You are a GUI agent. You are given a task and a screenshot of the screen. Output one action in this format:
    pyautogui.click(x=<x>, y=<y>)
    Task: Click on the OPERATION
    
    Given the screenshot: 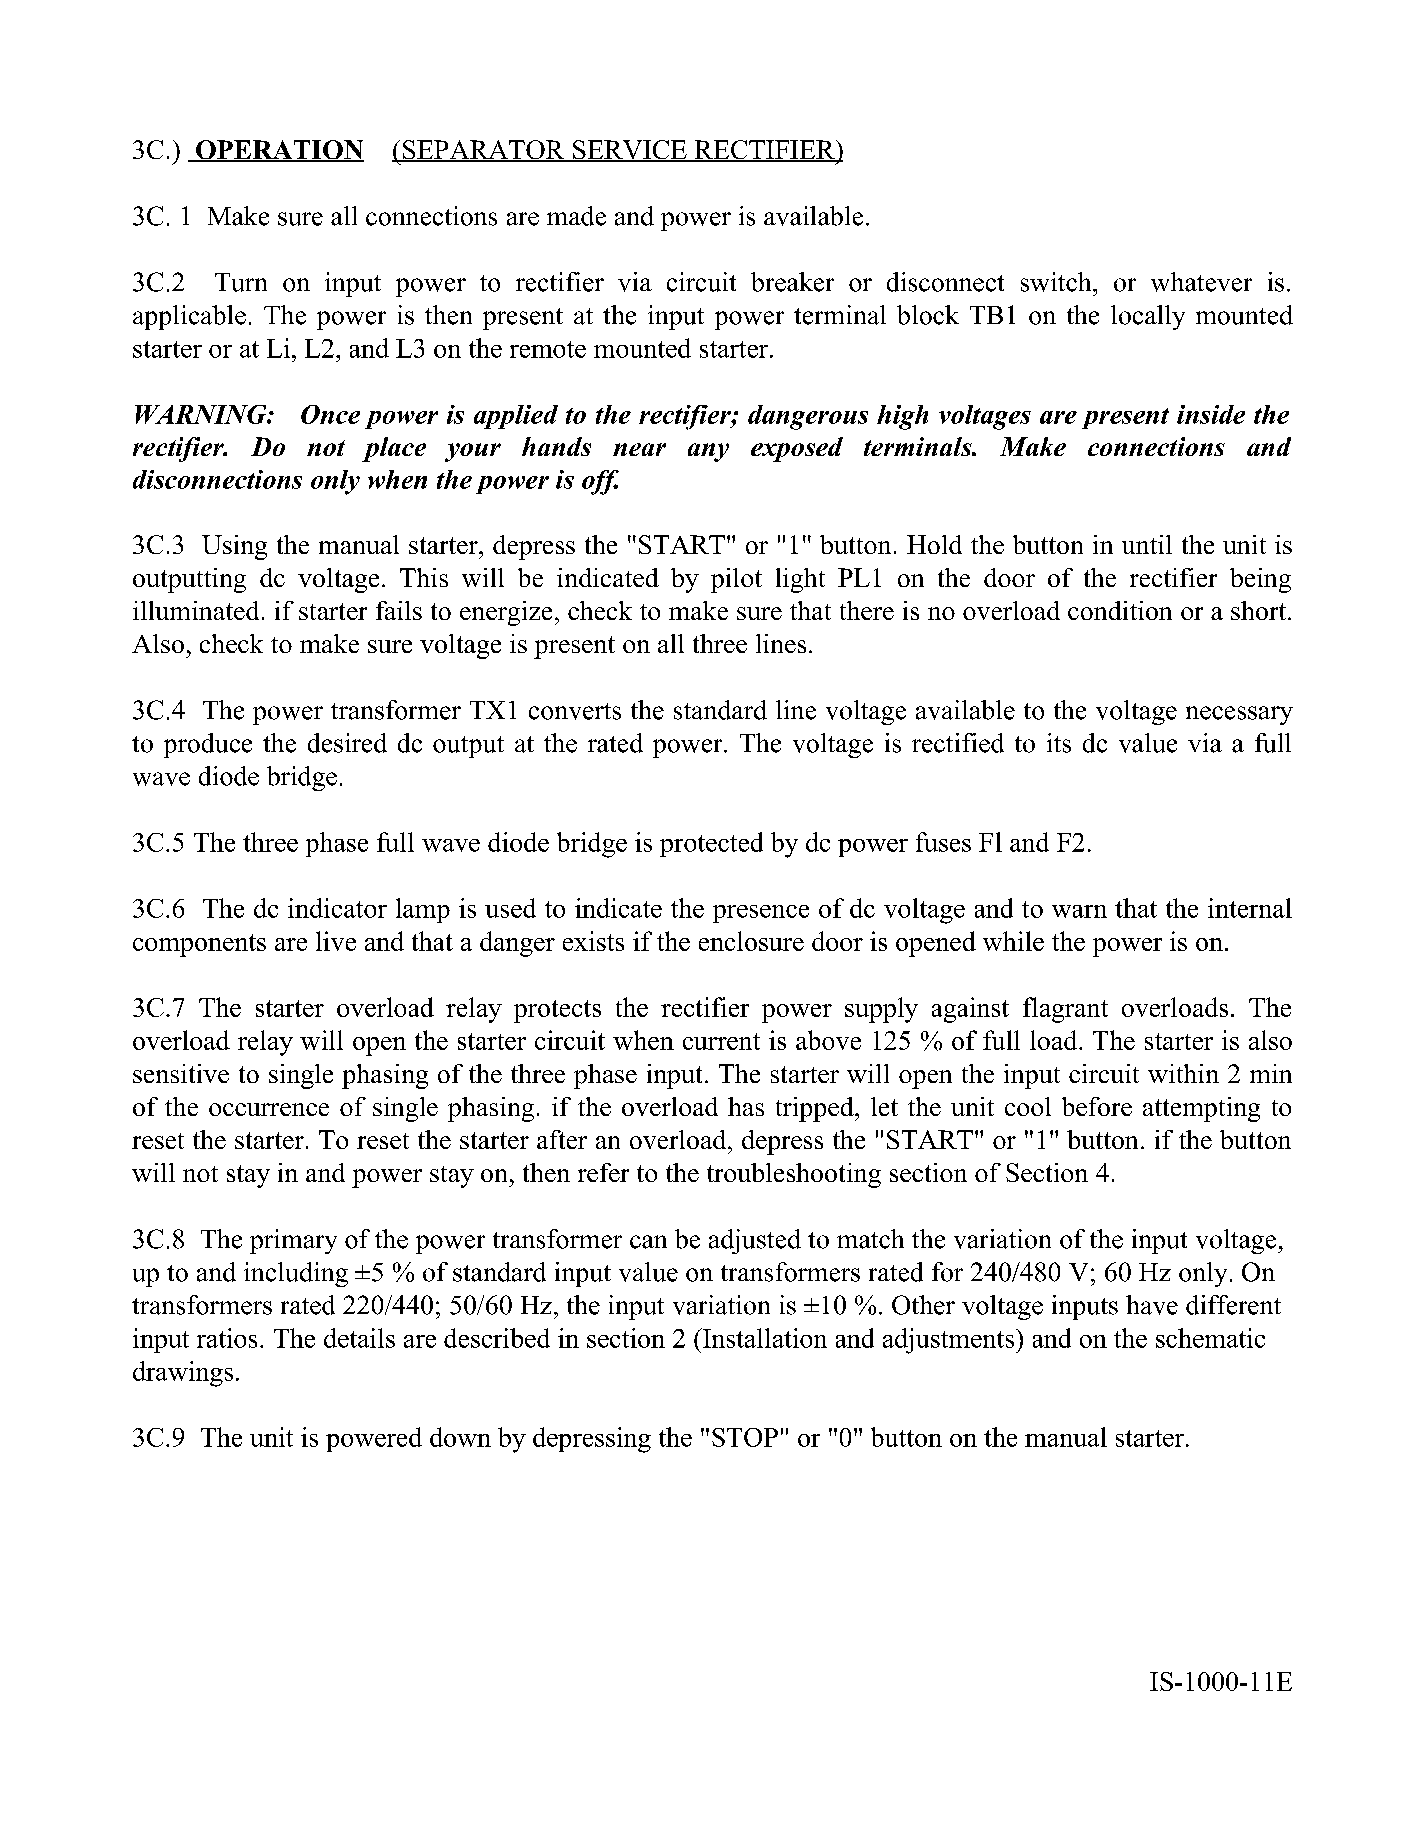 What is the action you would take?
    pyautogui.click(x=279, y=151)
